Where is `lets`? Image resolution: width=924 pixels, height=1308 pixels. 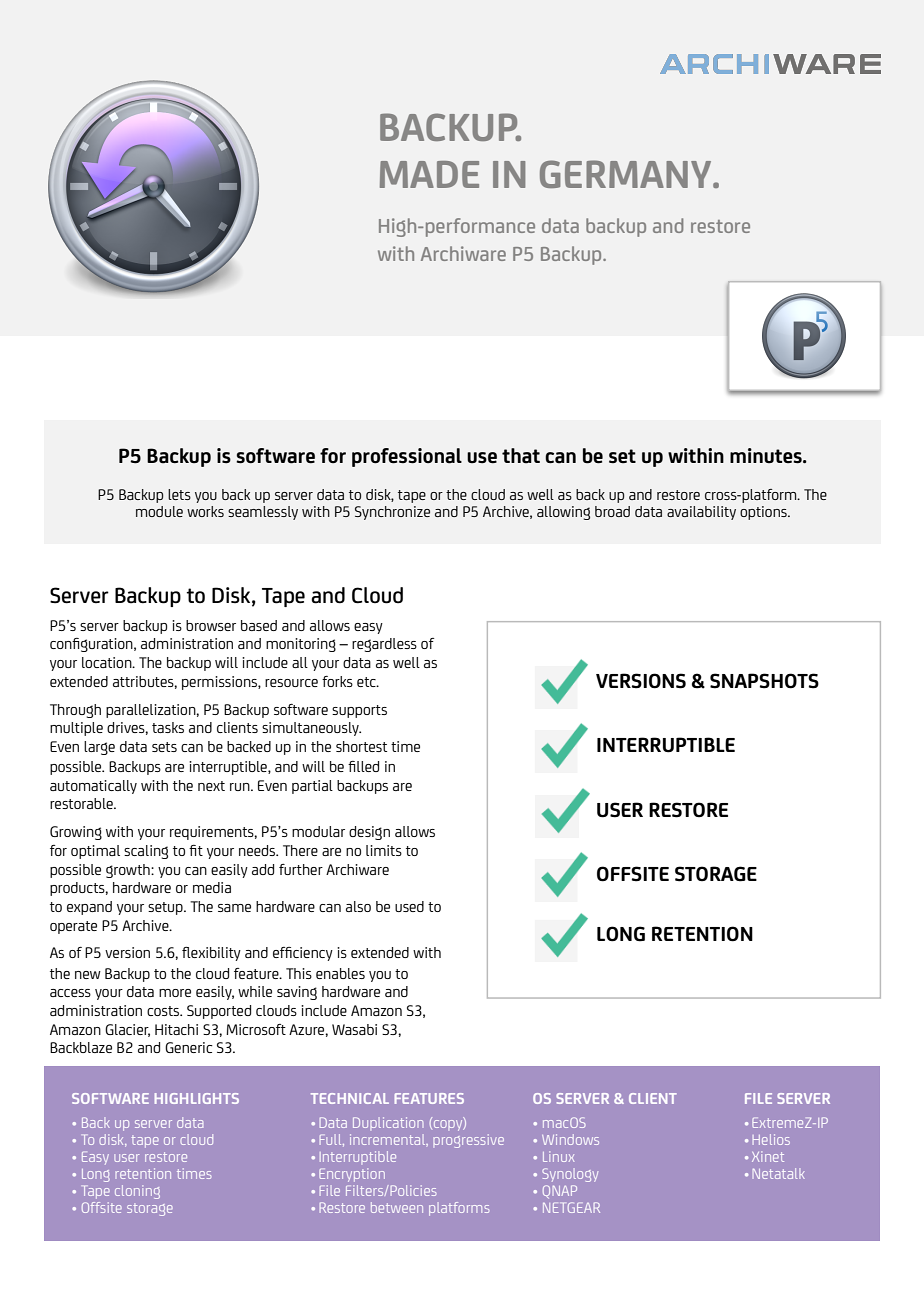
lets is located at coordinates (179, 494).
